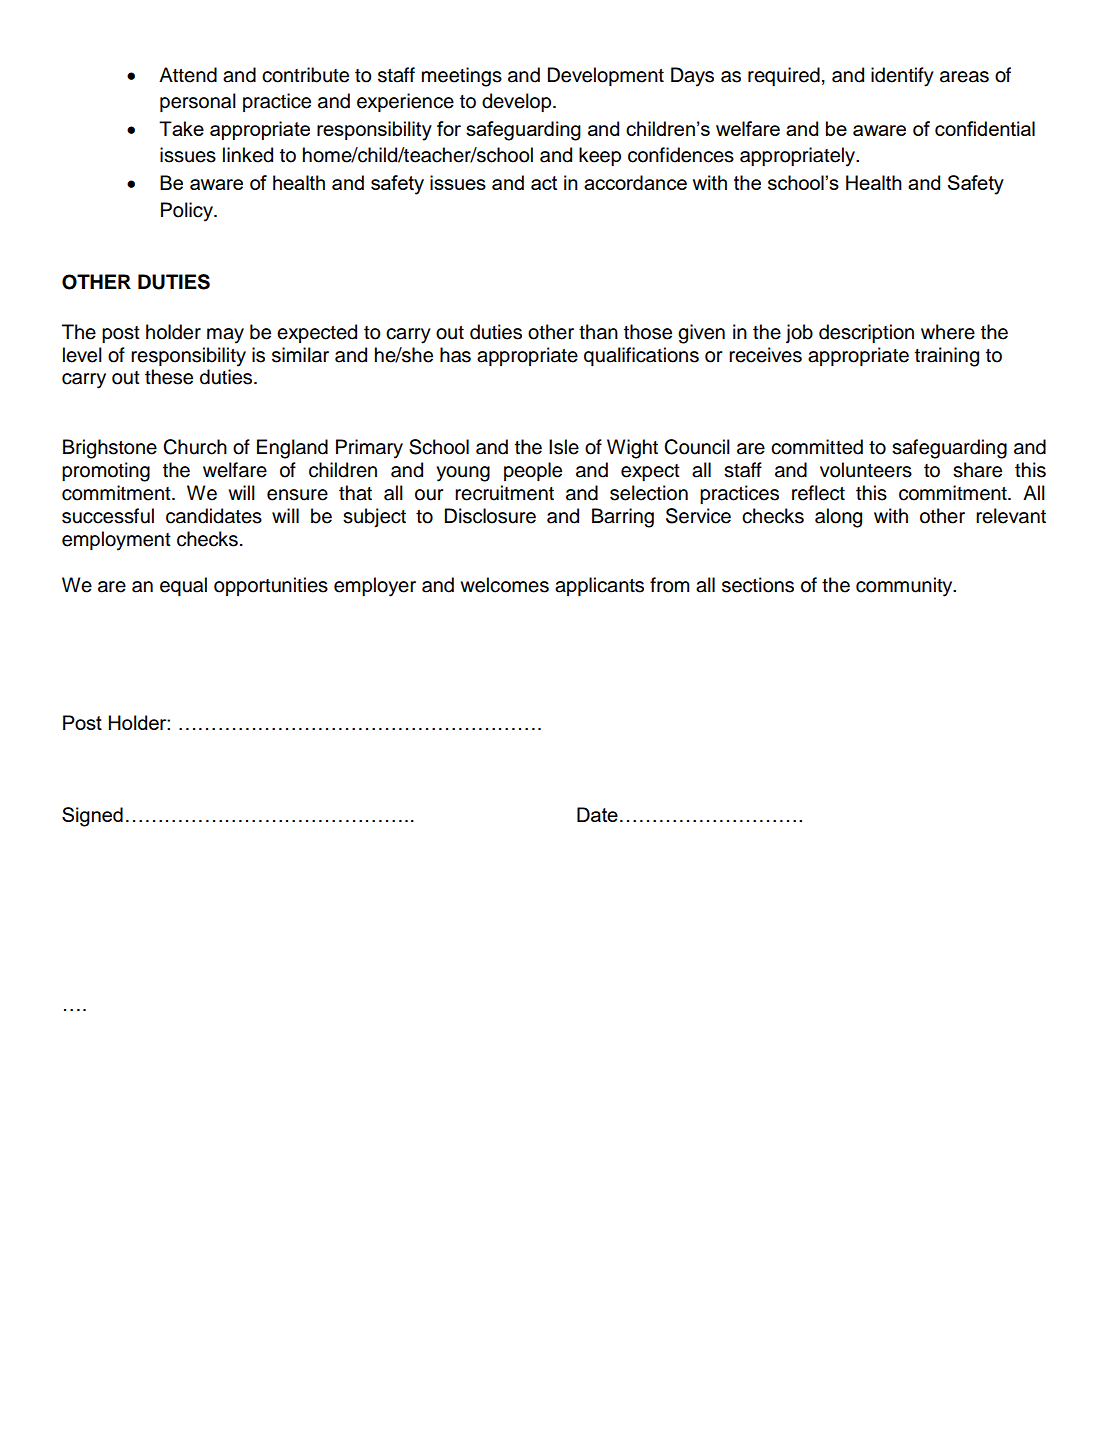 The image size is (1112, 1440). What do you see at coordinates (198, 102) in the screenshot?
I see `personal` at bounding box center [198, 102].
